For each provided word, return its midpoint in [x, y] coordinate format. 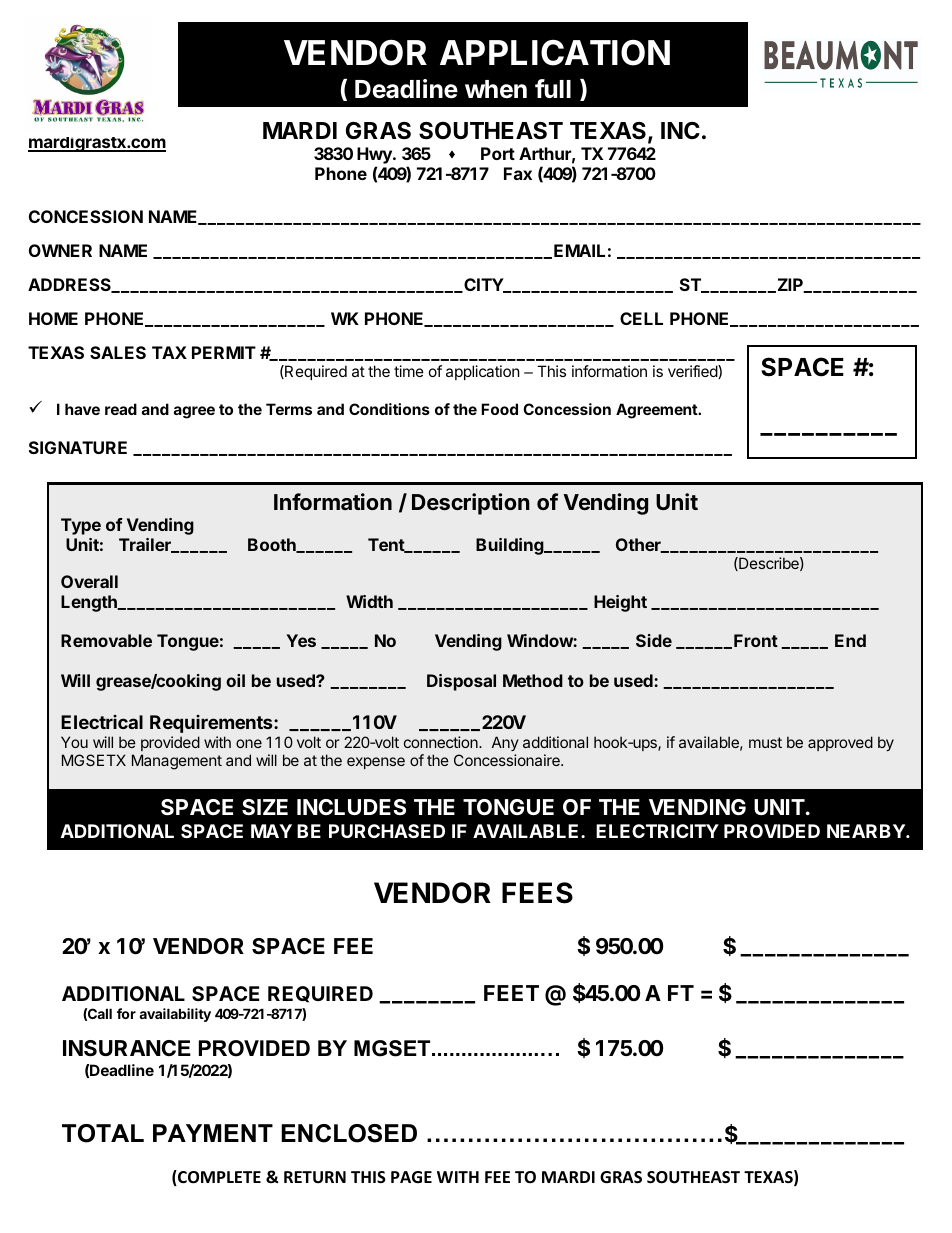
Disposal [461, 682]
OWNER [60, 250]
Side [654, 640]
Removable [106, 640]
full [553, 88]
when [496, 89]
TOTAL [103, 1133]
